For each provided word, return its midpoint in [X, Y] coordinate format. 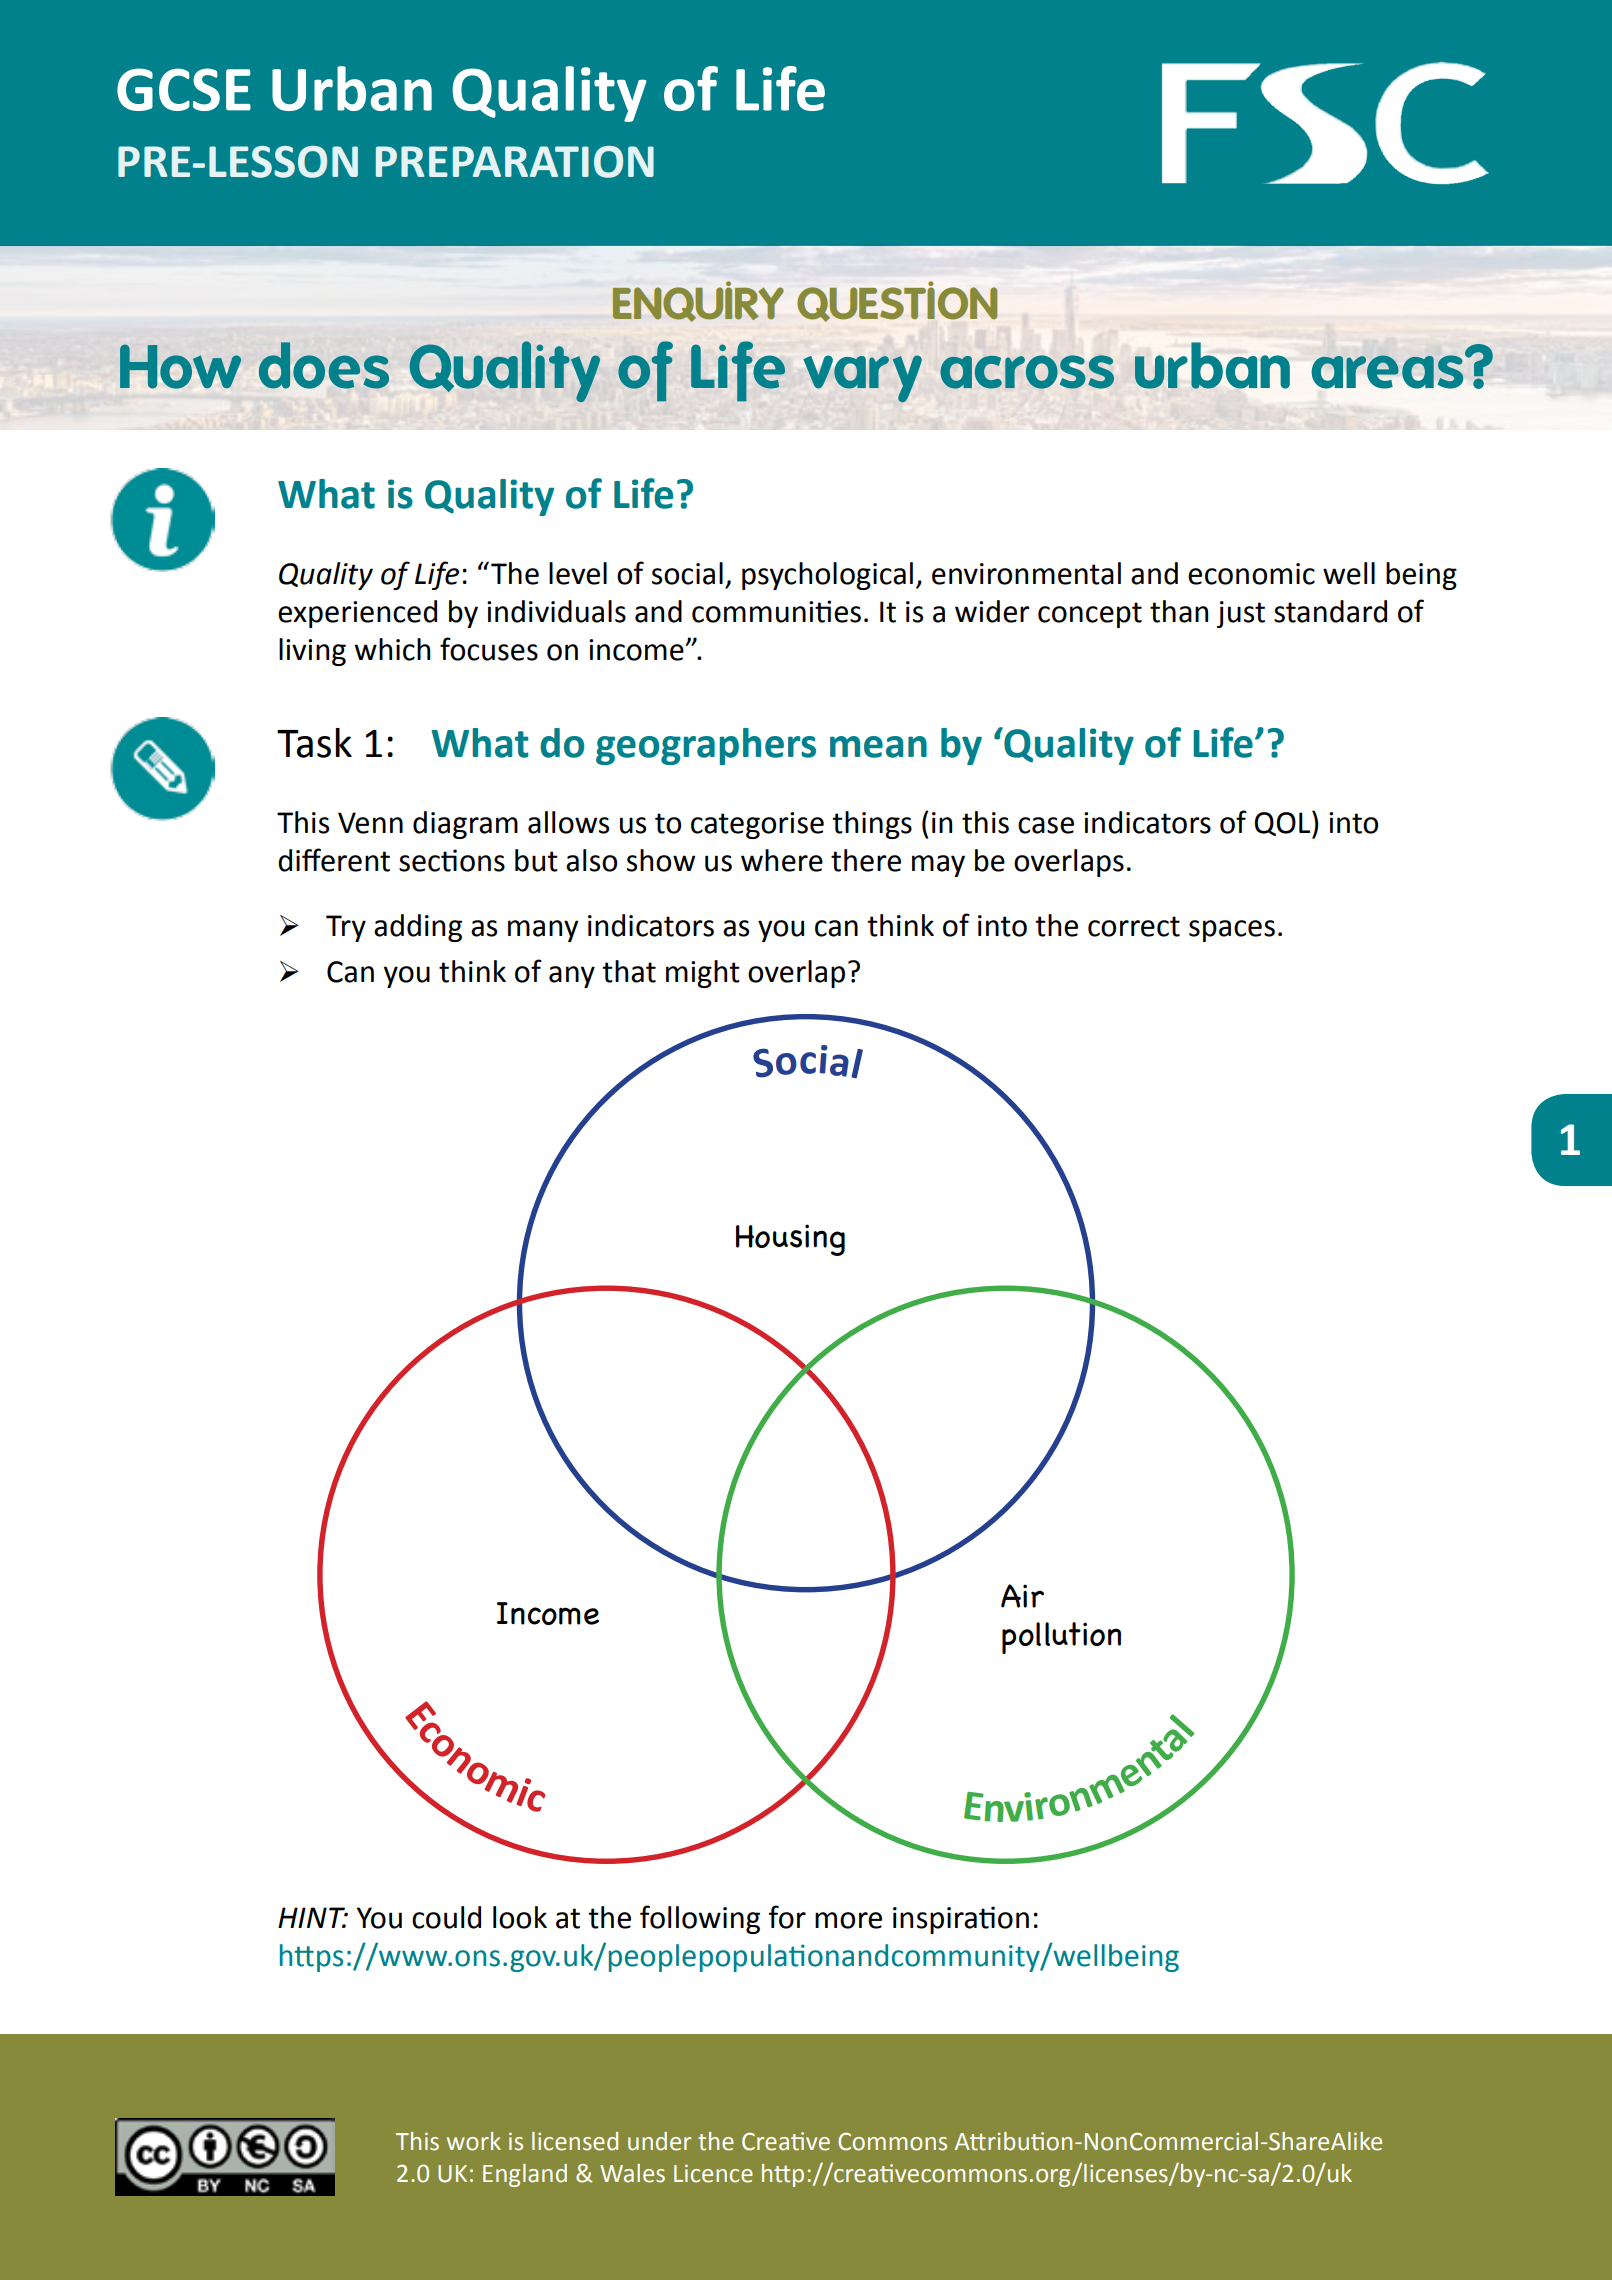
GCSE [184, 89]
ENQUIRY [698, 301]
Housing [790, 1240]
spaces [1232, 931]
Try [346, 928]
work [474, 2141]
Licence [713, 2174]
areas [1389, 371]
